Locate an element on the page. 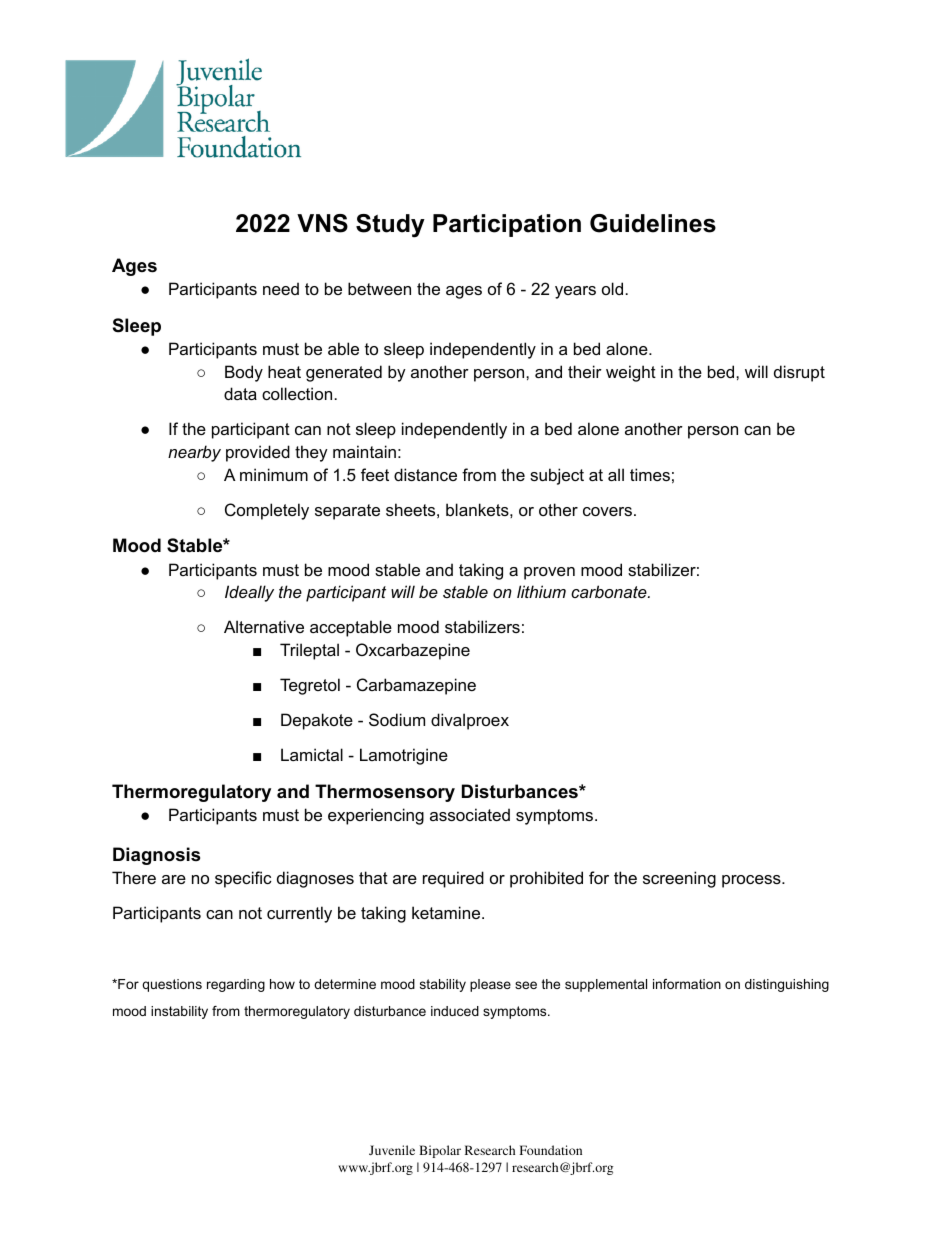  Participation is located at coordinates (507, 225).
